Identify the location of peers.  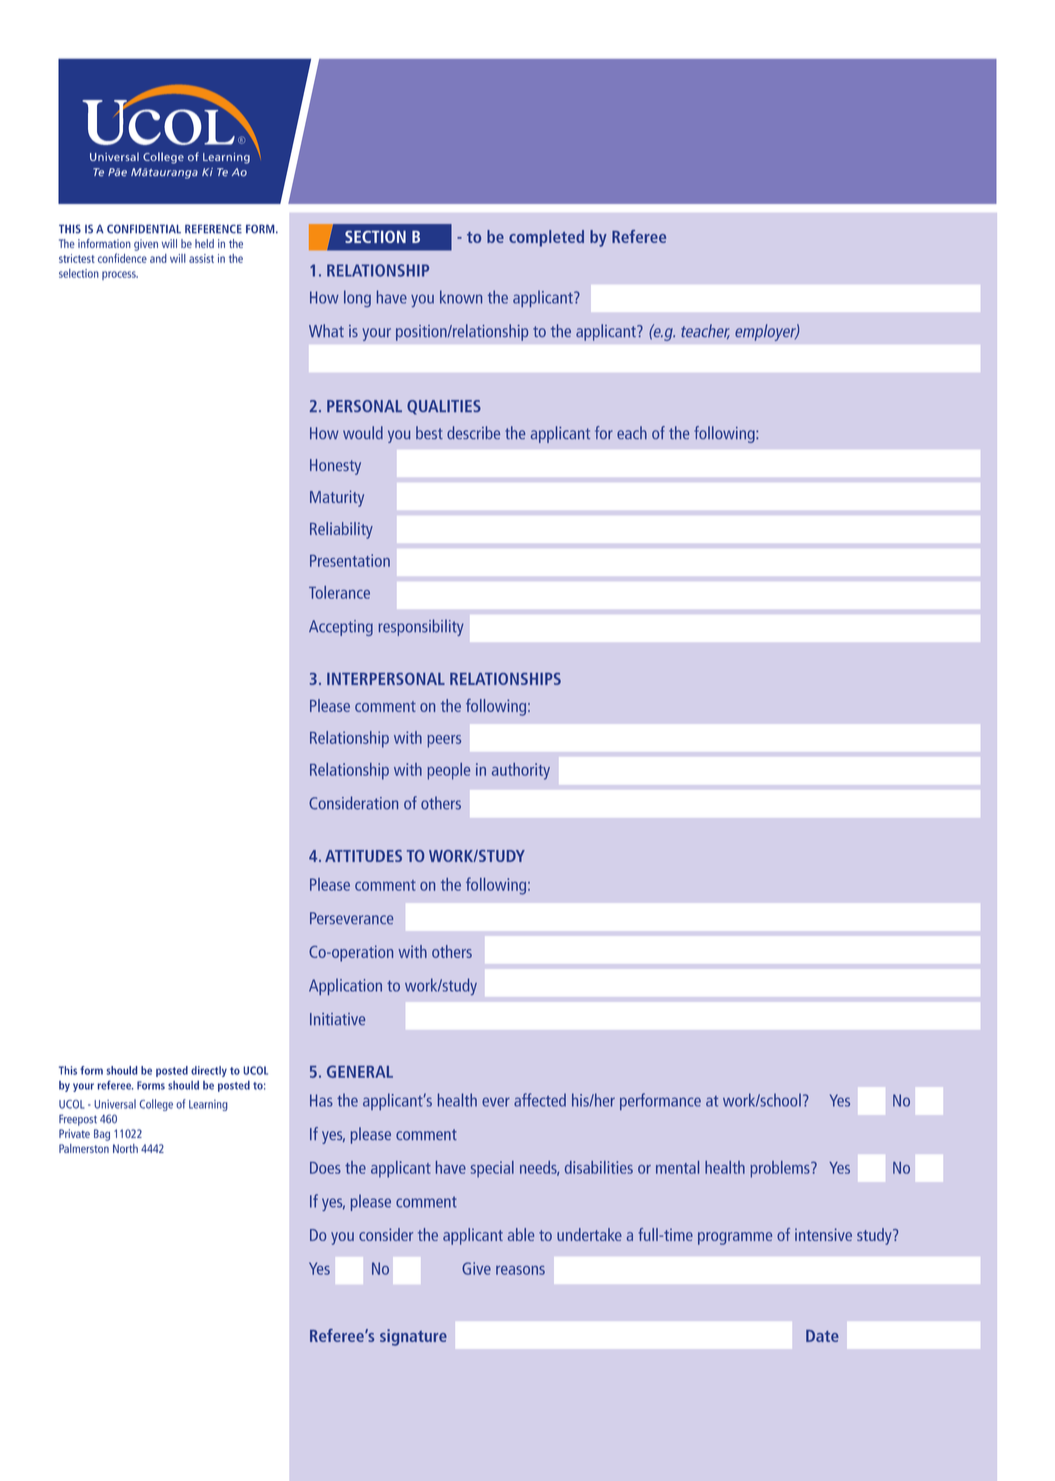
(444, 741).
